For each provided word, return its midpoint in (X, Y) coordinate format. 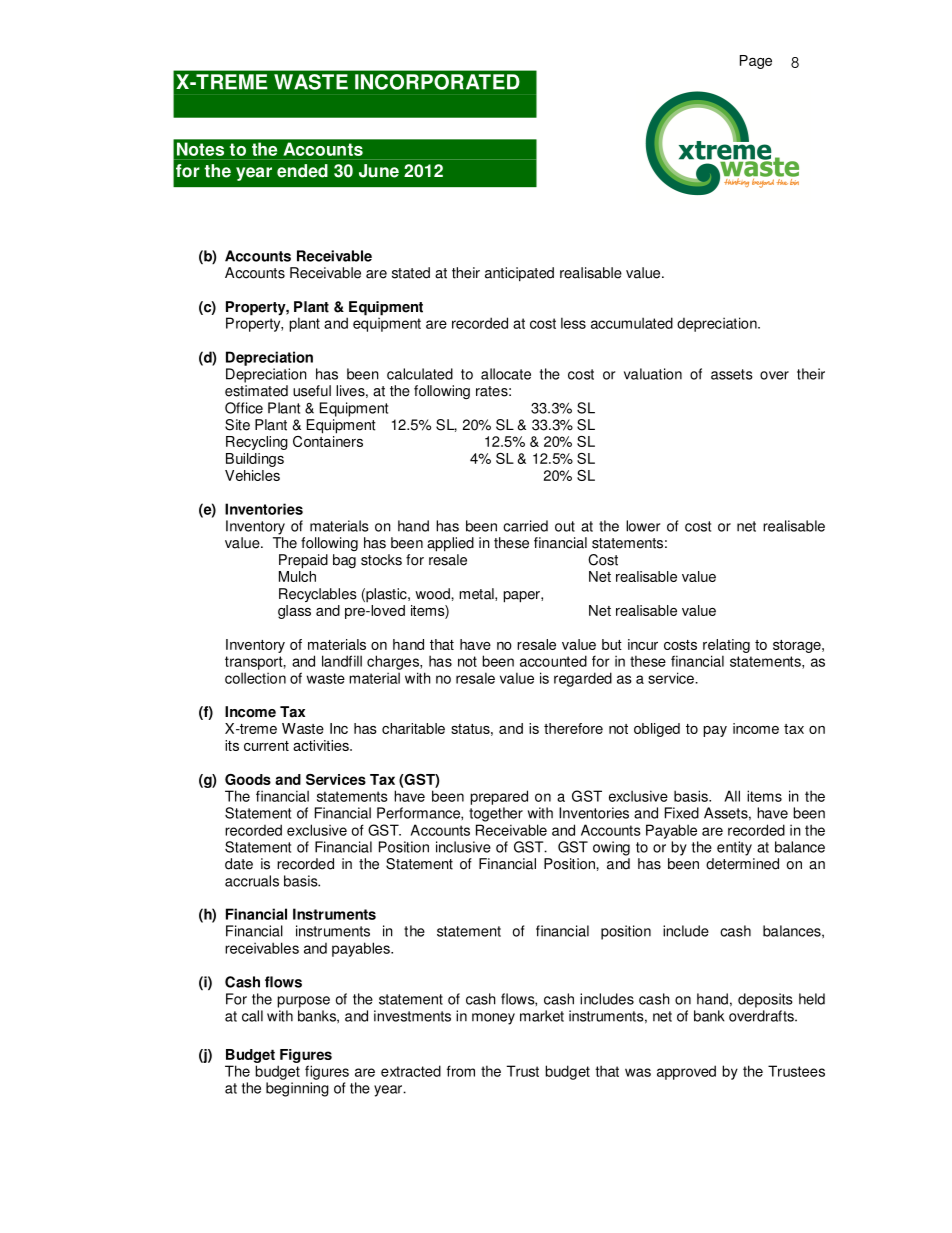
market (542, 1016)
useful (312, 391)
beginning (297, 1089)
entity (734, 848)
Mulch (297, 575)
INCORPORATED (437, 82)
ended (302, 171)
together (496, 814)
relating (726, 646)
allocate (506, 374)
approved (686, 1072)
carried (525, 526)
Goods (248, 779)
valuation (653, 374)
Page (756, 62)
